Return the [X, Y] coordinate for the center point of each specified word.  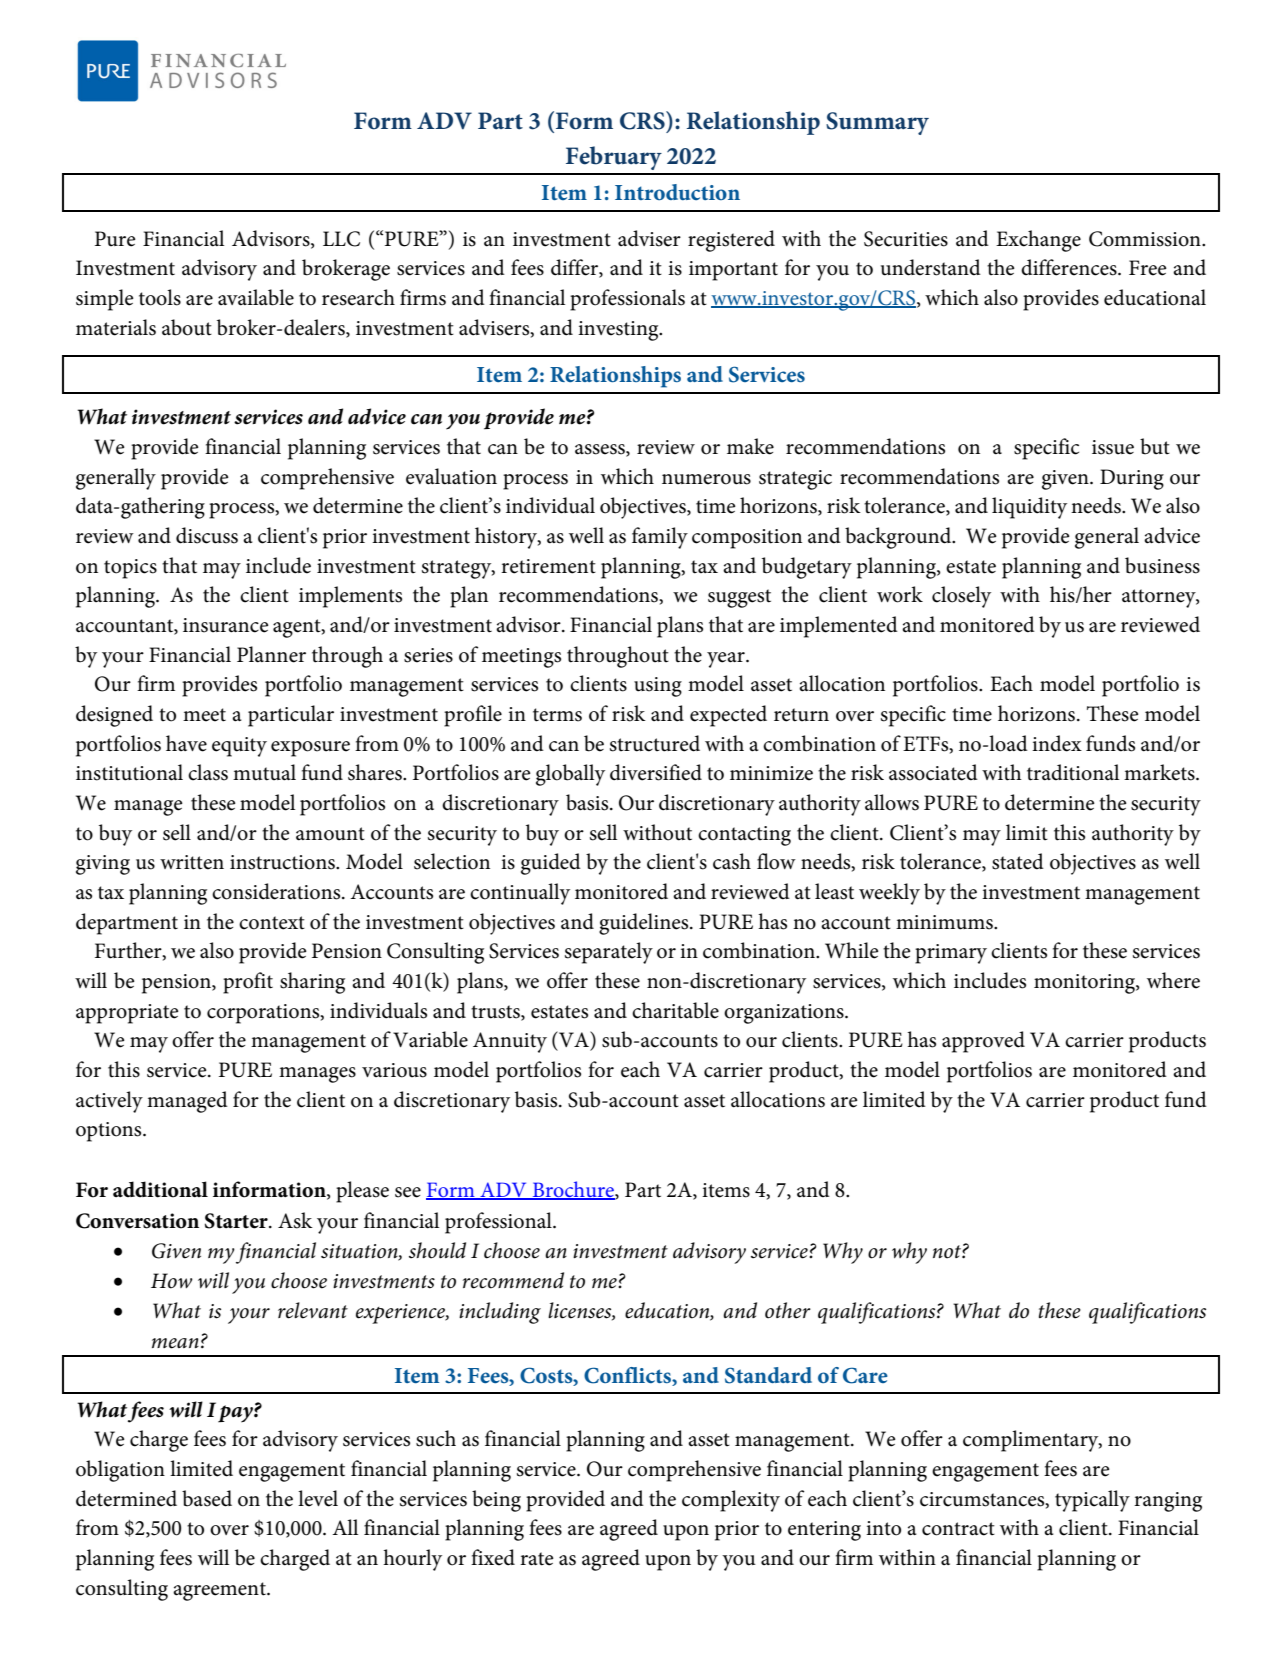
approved [983, 1042]
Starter [237, 1221]
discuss [207, 535]
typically [1092, 1501]
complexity [731, 1501]
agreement [220, 1591]
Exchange [1038, 241]
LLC [341, 239]
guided [551, 864]
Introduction [677, 192]
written [192, 862]
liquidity [1029, 508]
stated [1018, 861]
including [500, 1313]
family [660, 538]
